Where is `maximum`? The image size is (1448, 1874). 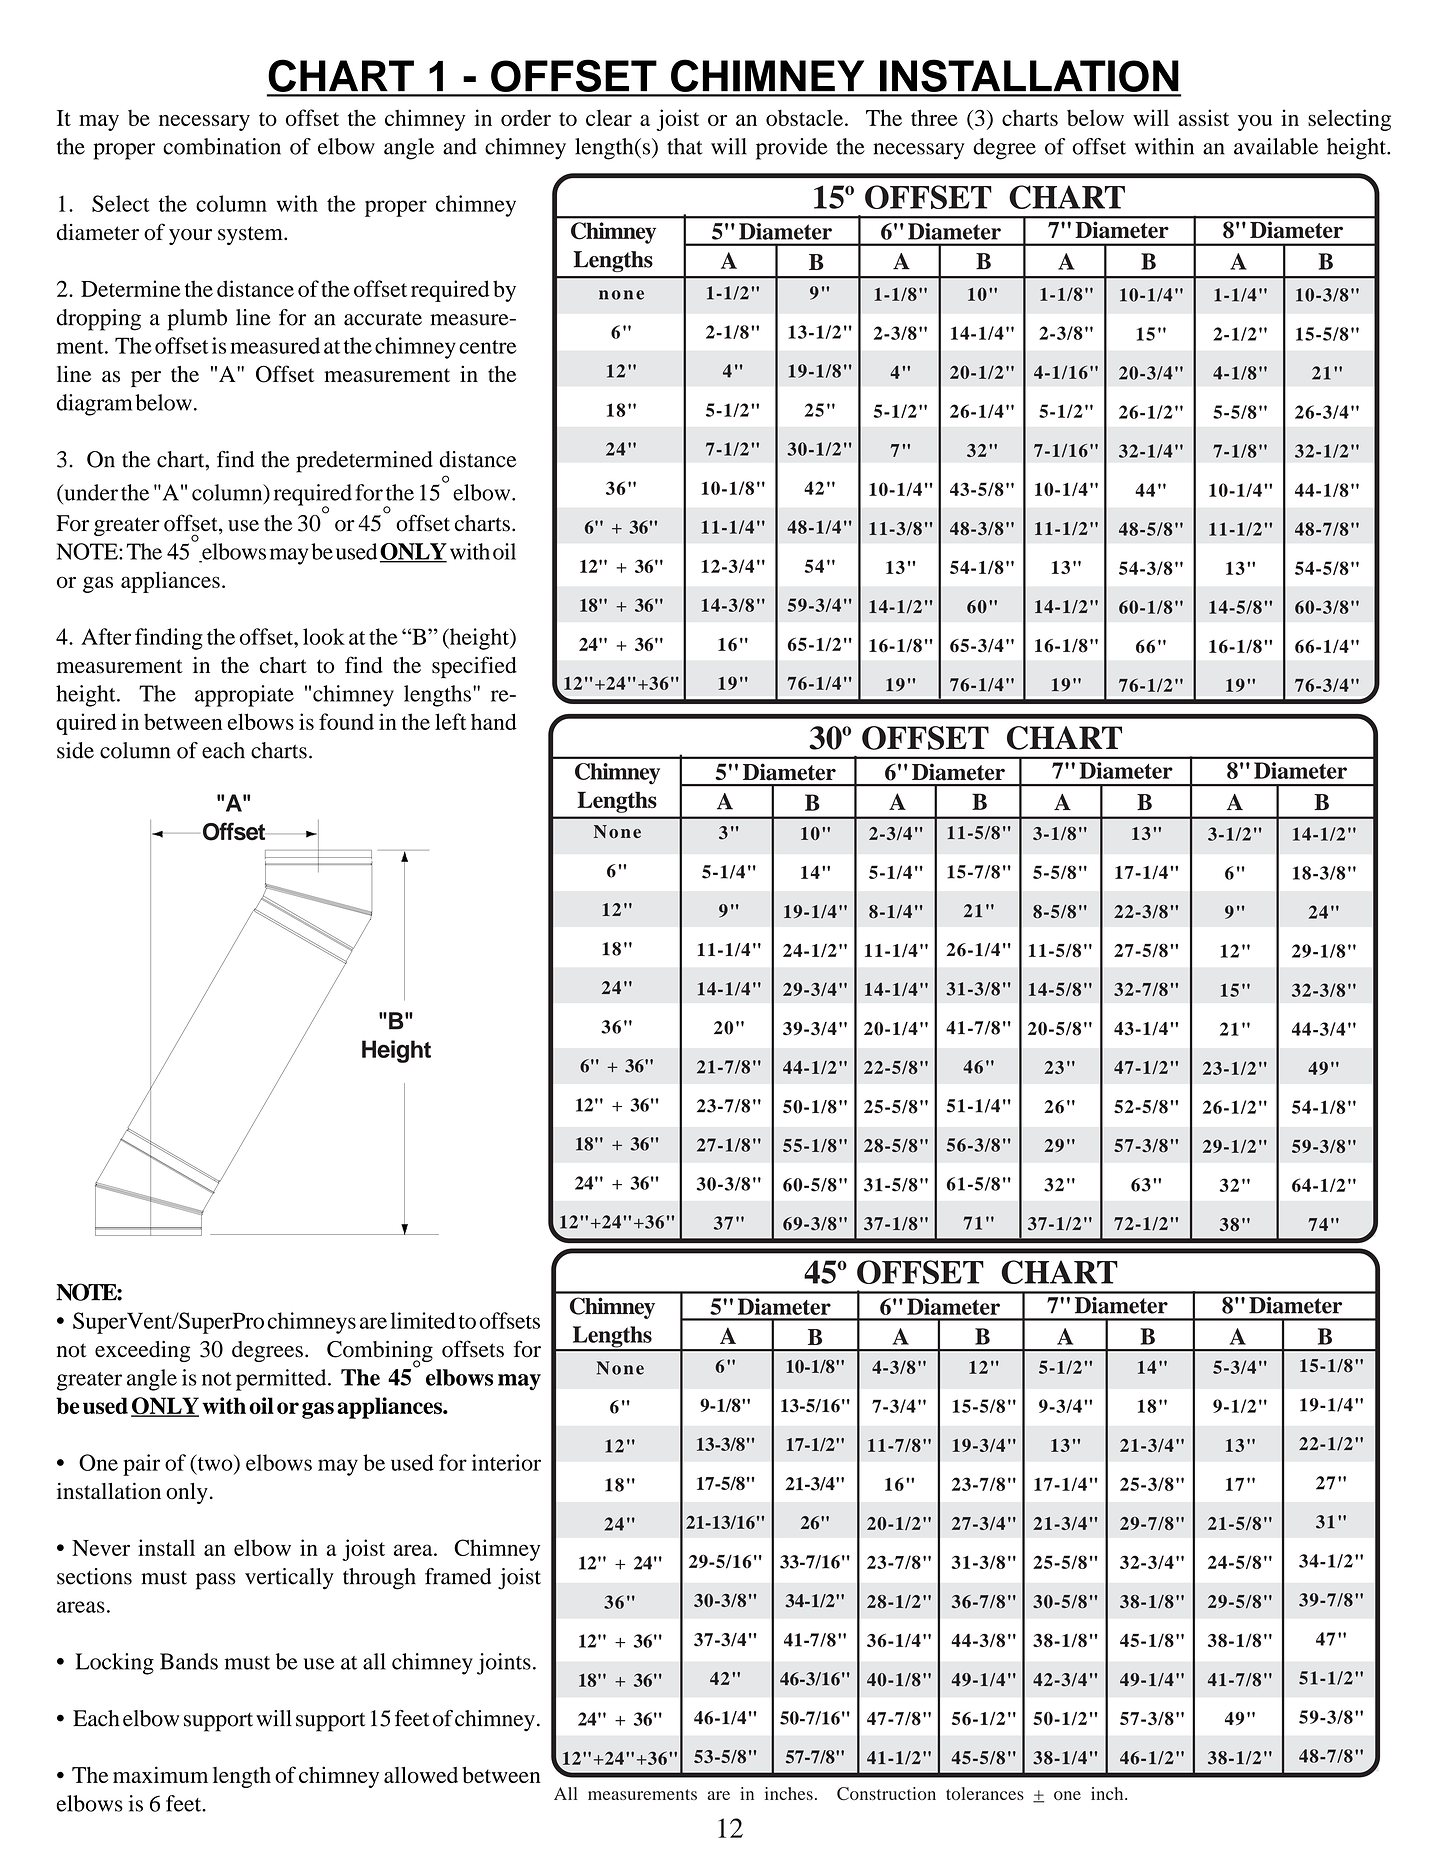
maximum is located at coordinates (160, 1774).
